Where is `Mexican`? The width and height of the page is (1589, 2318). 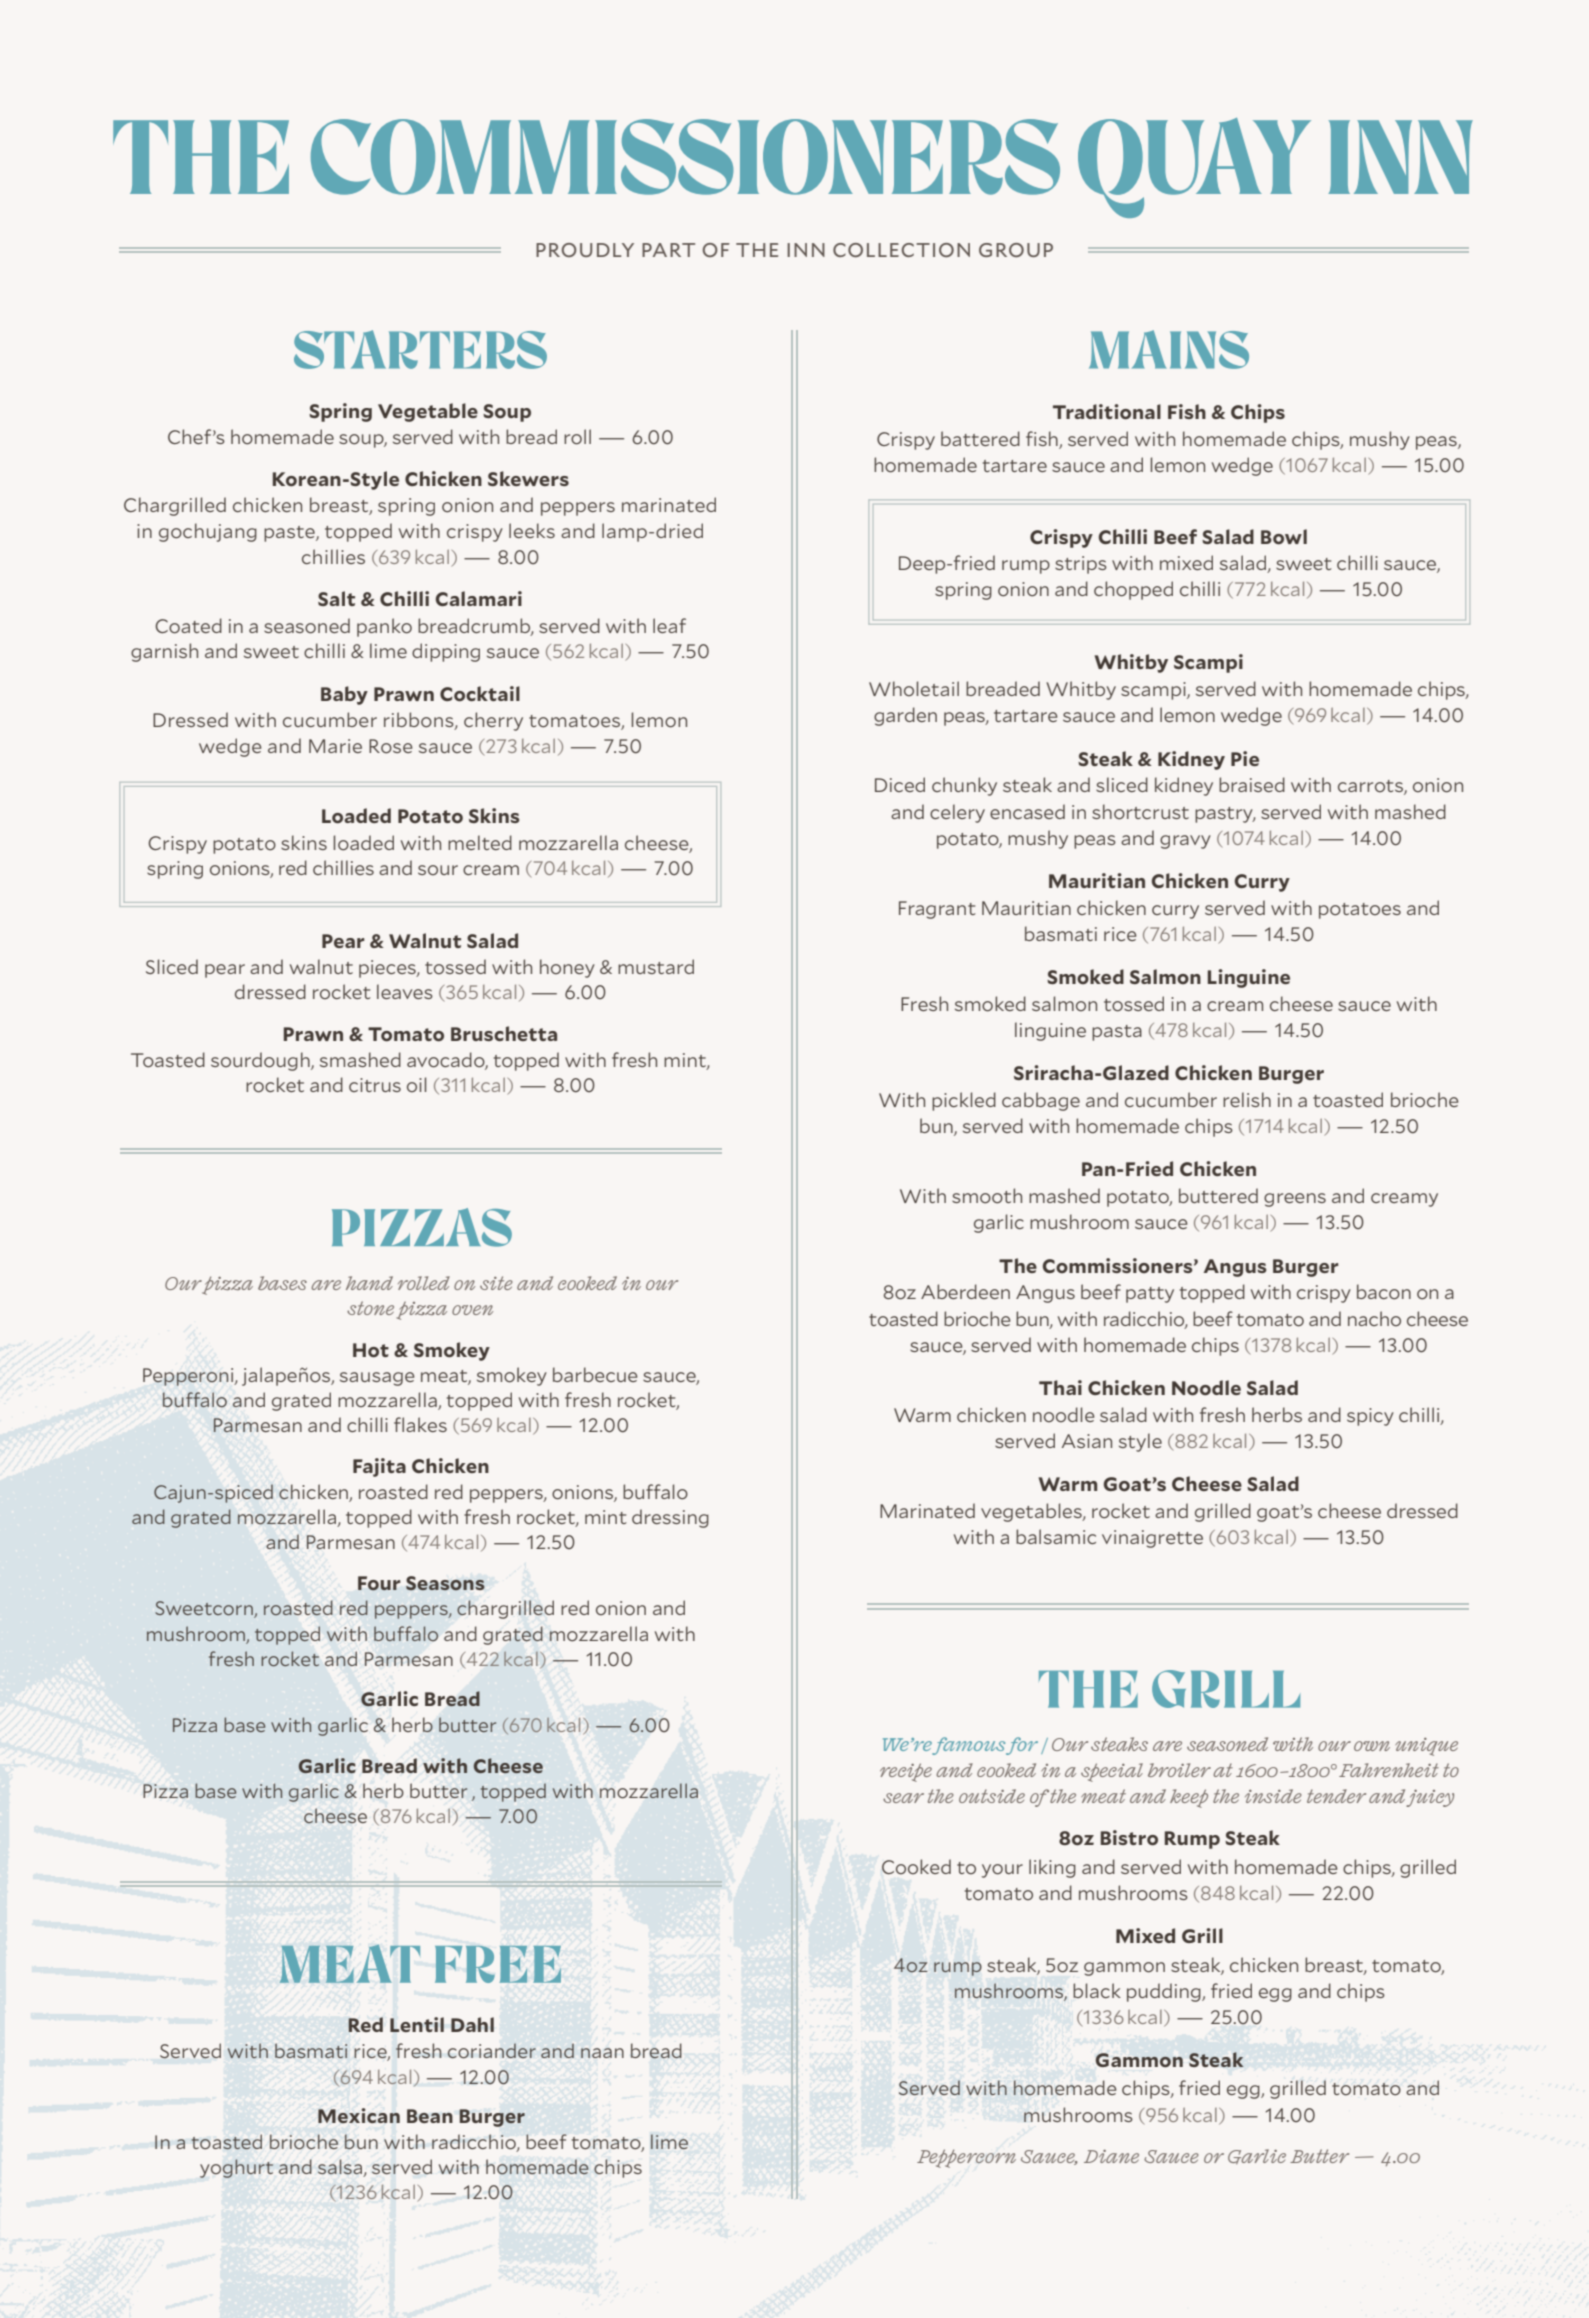
Mexican is located at coordinates (359, 2115).
